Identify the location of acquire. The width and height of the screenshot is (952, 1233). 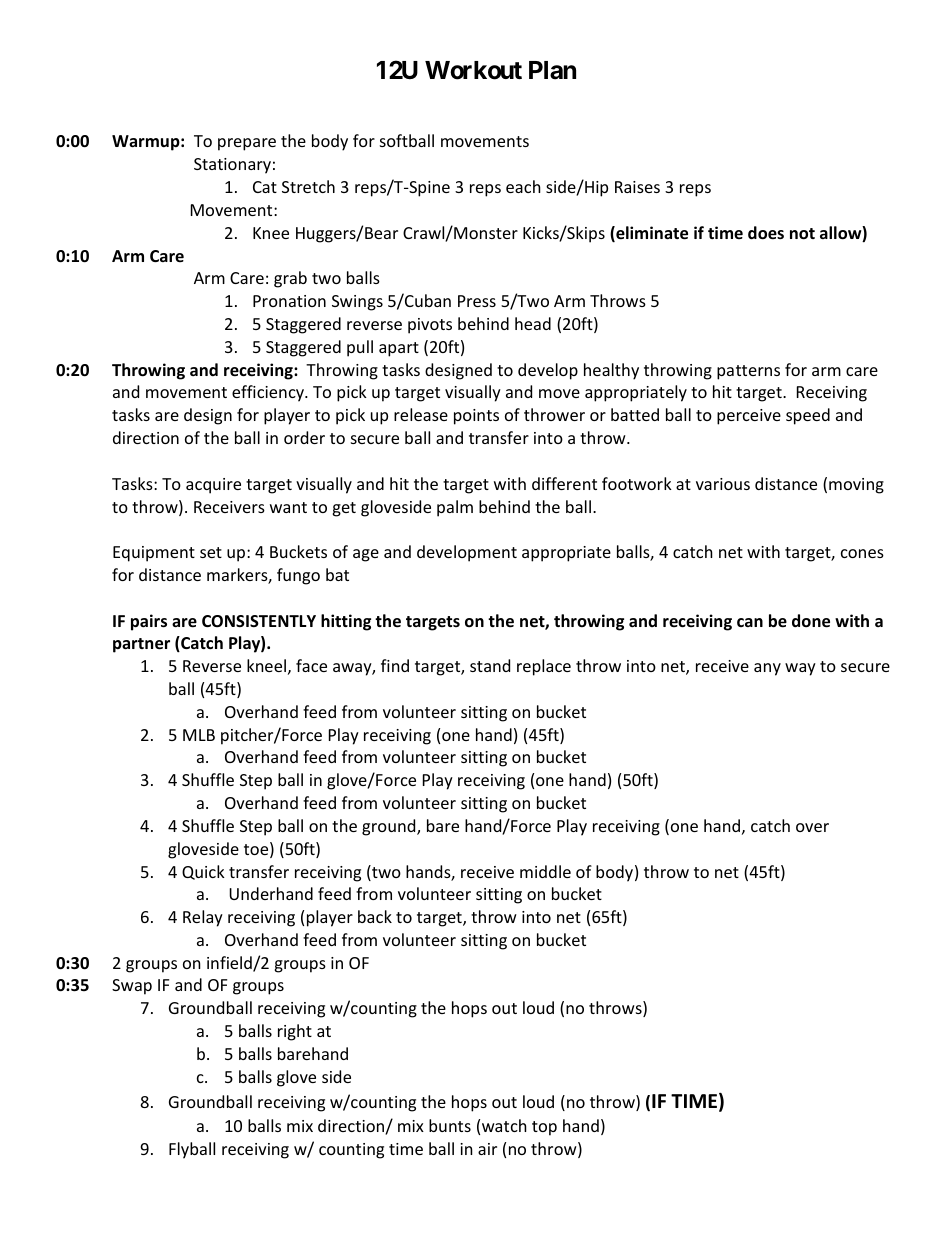
(213, 486).
